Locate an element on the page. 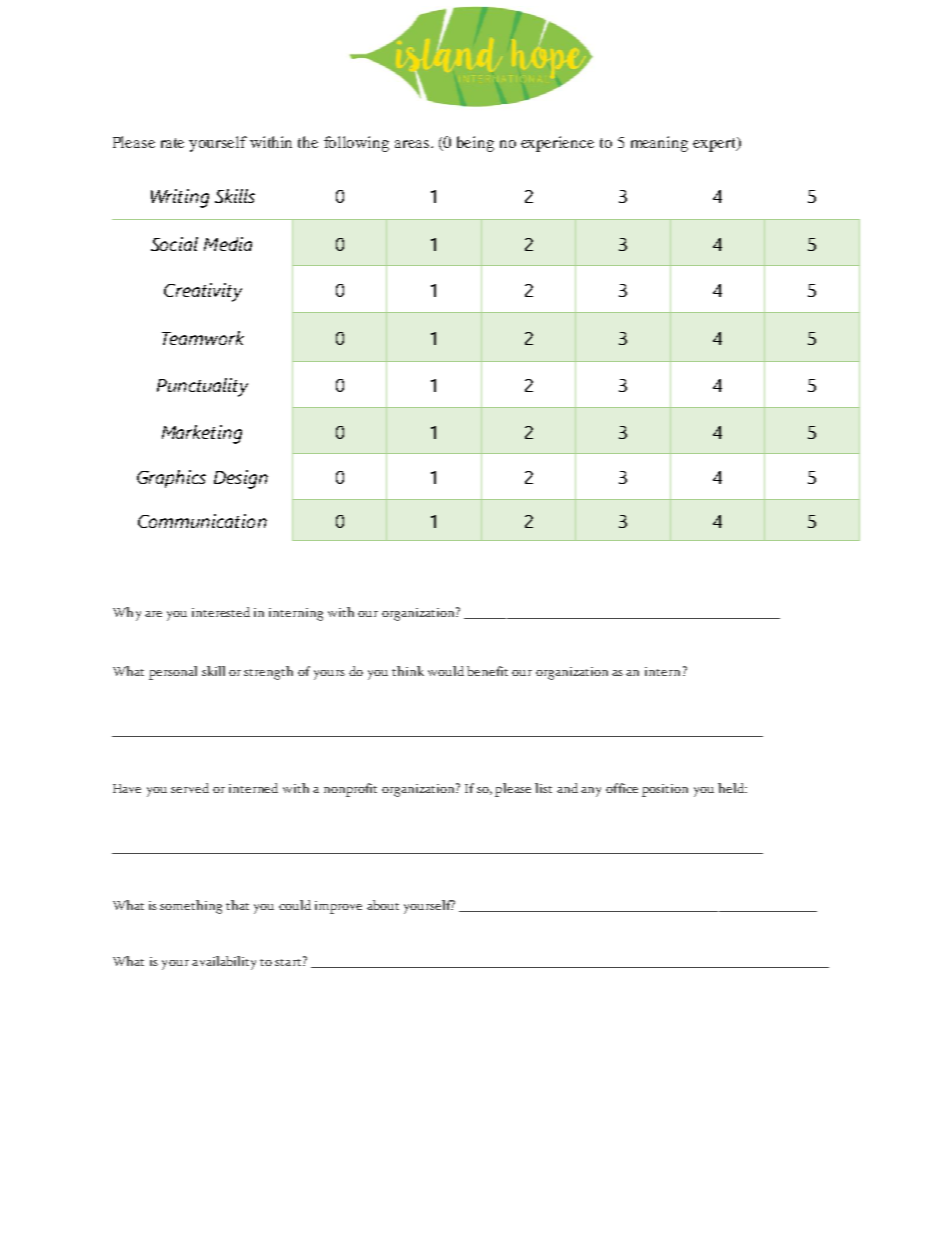 The width and height of the image is (952, 1233). Communication is located at coordinates (202, 521).
